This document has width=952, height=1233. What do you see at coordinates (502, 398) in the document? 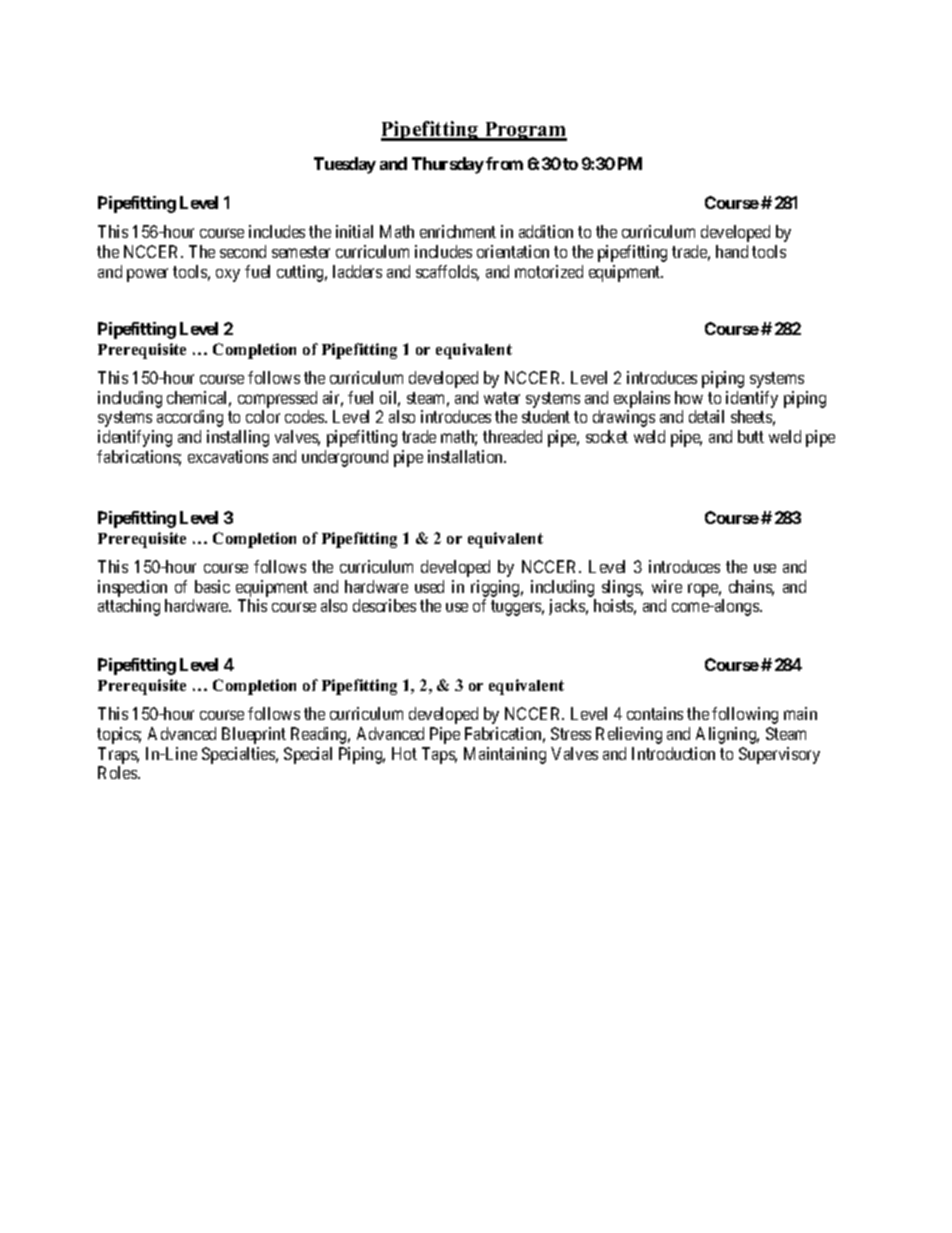
I see `water` at bounding box center [502, 398].
